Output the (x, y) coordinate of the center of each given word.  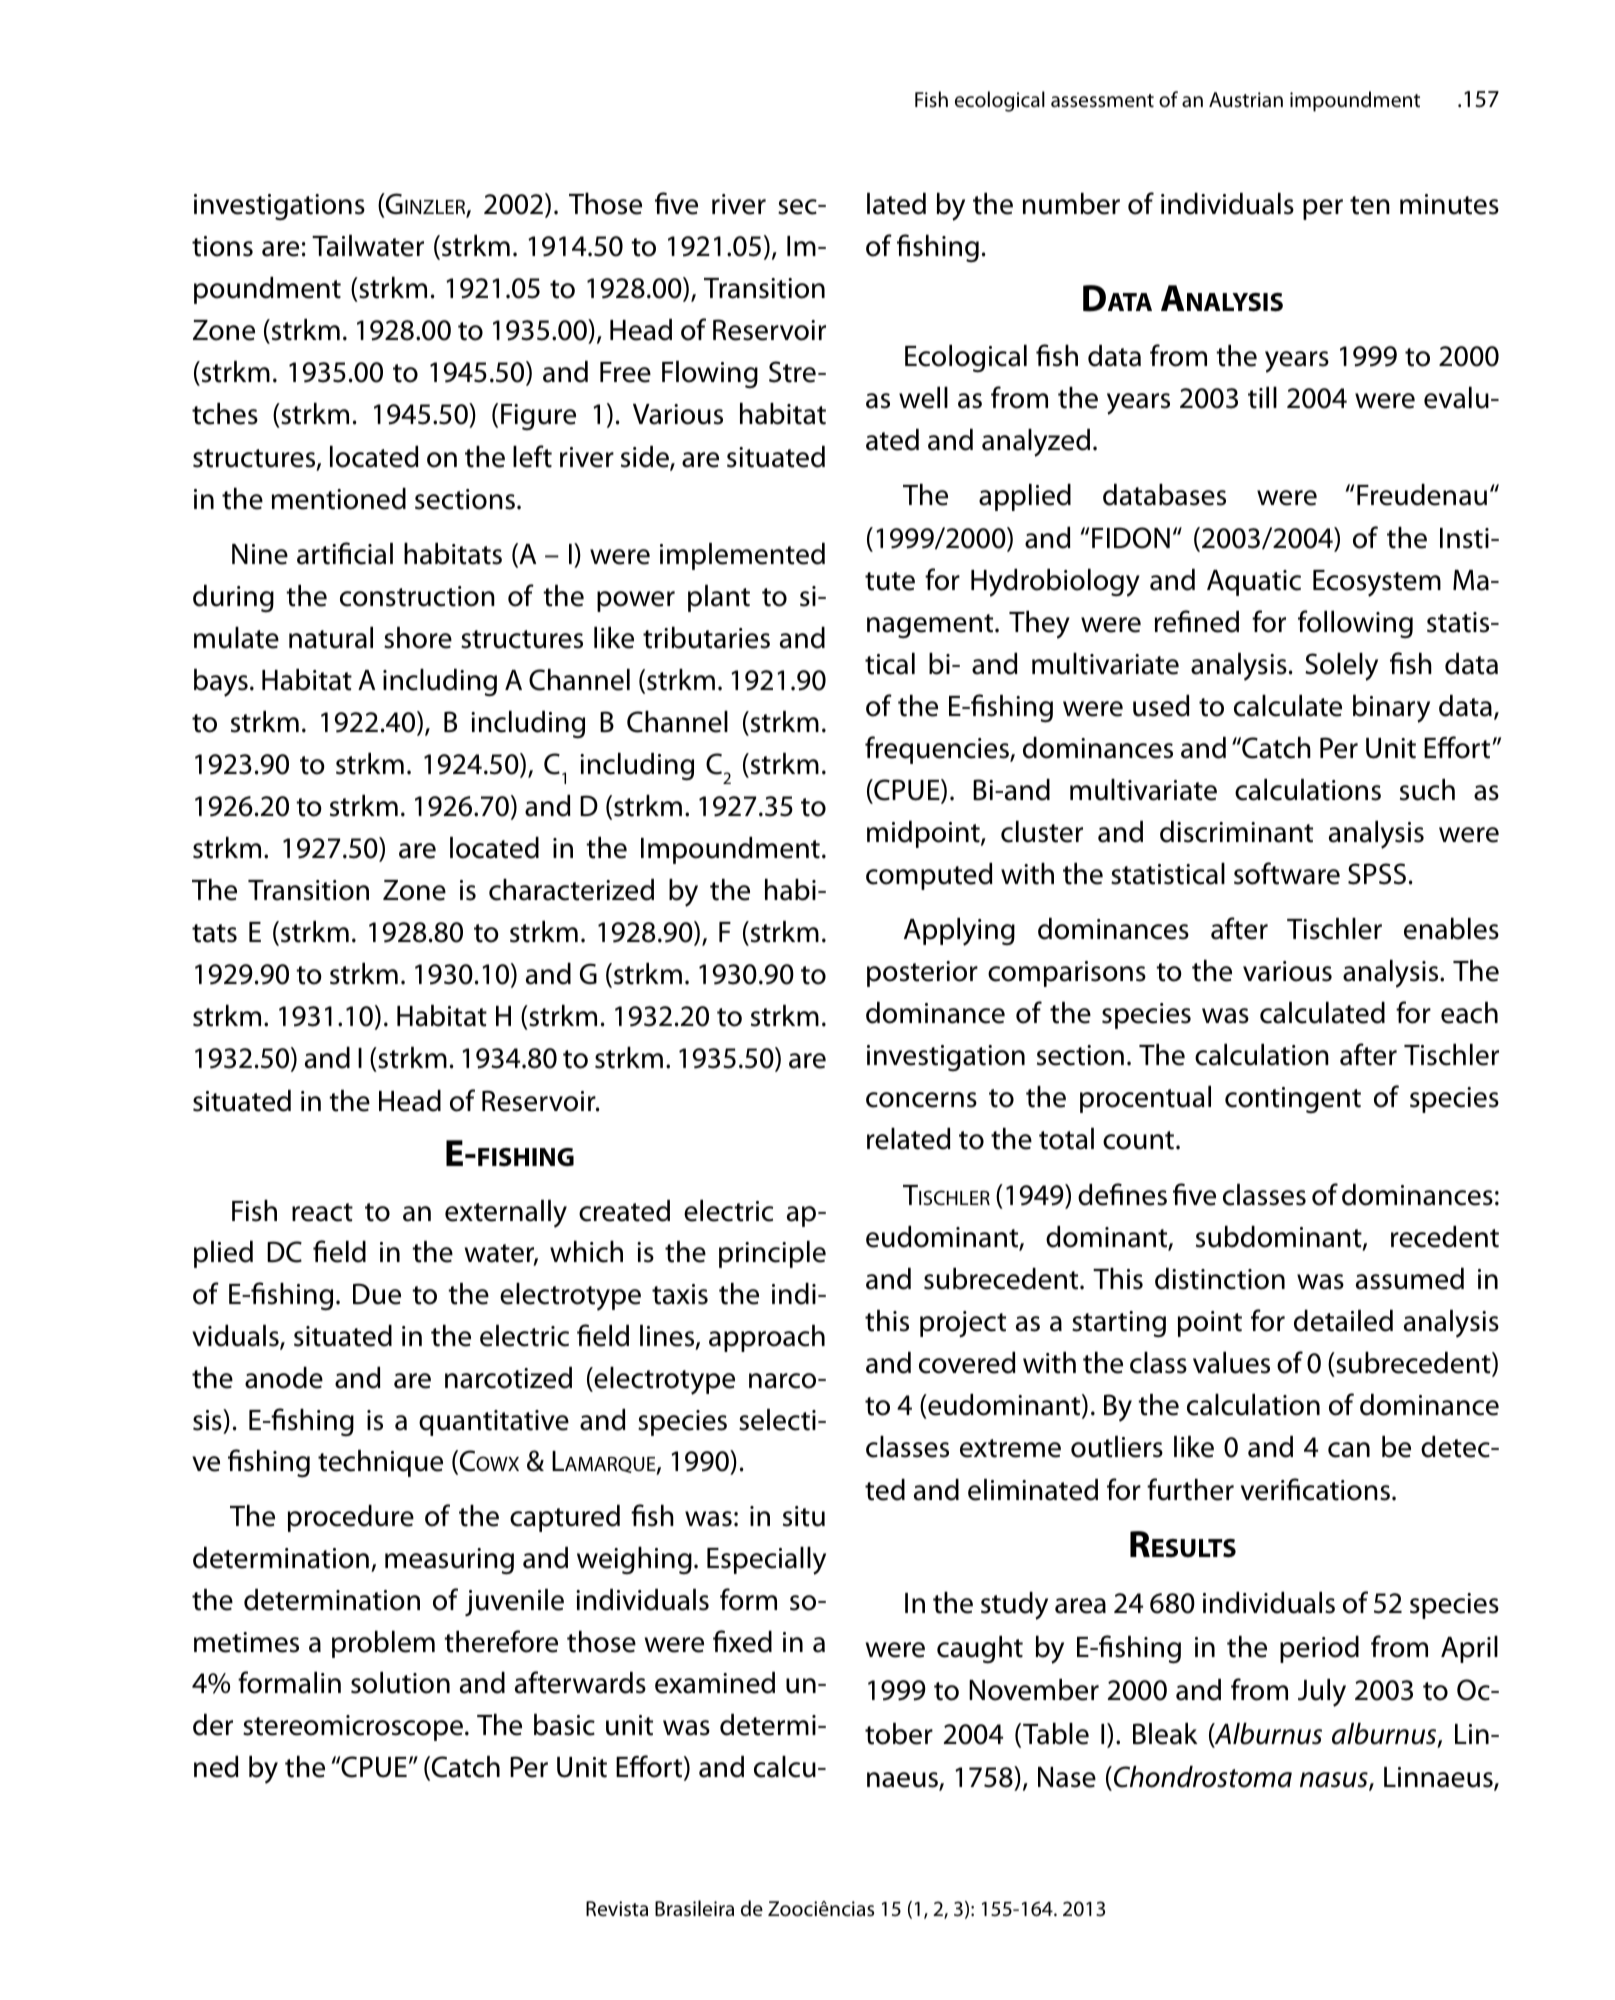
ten (1370, 205)
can (1349, 1450)
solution (400, 1683)
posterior (922, 974)
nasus (1335, 1781)
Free (625, 372)
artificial (345, 553)
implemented (742, 556)
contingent (1293, 1100)
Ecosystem (1377, 583)
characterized (571, 890)
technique (380, 1463)
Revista (617, 1909)
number (1071, 204)
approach (767, 1338)
